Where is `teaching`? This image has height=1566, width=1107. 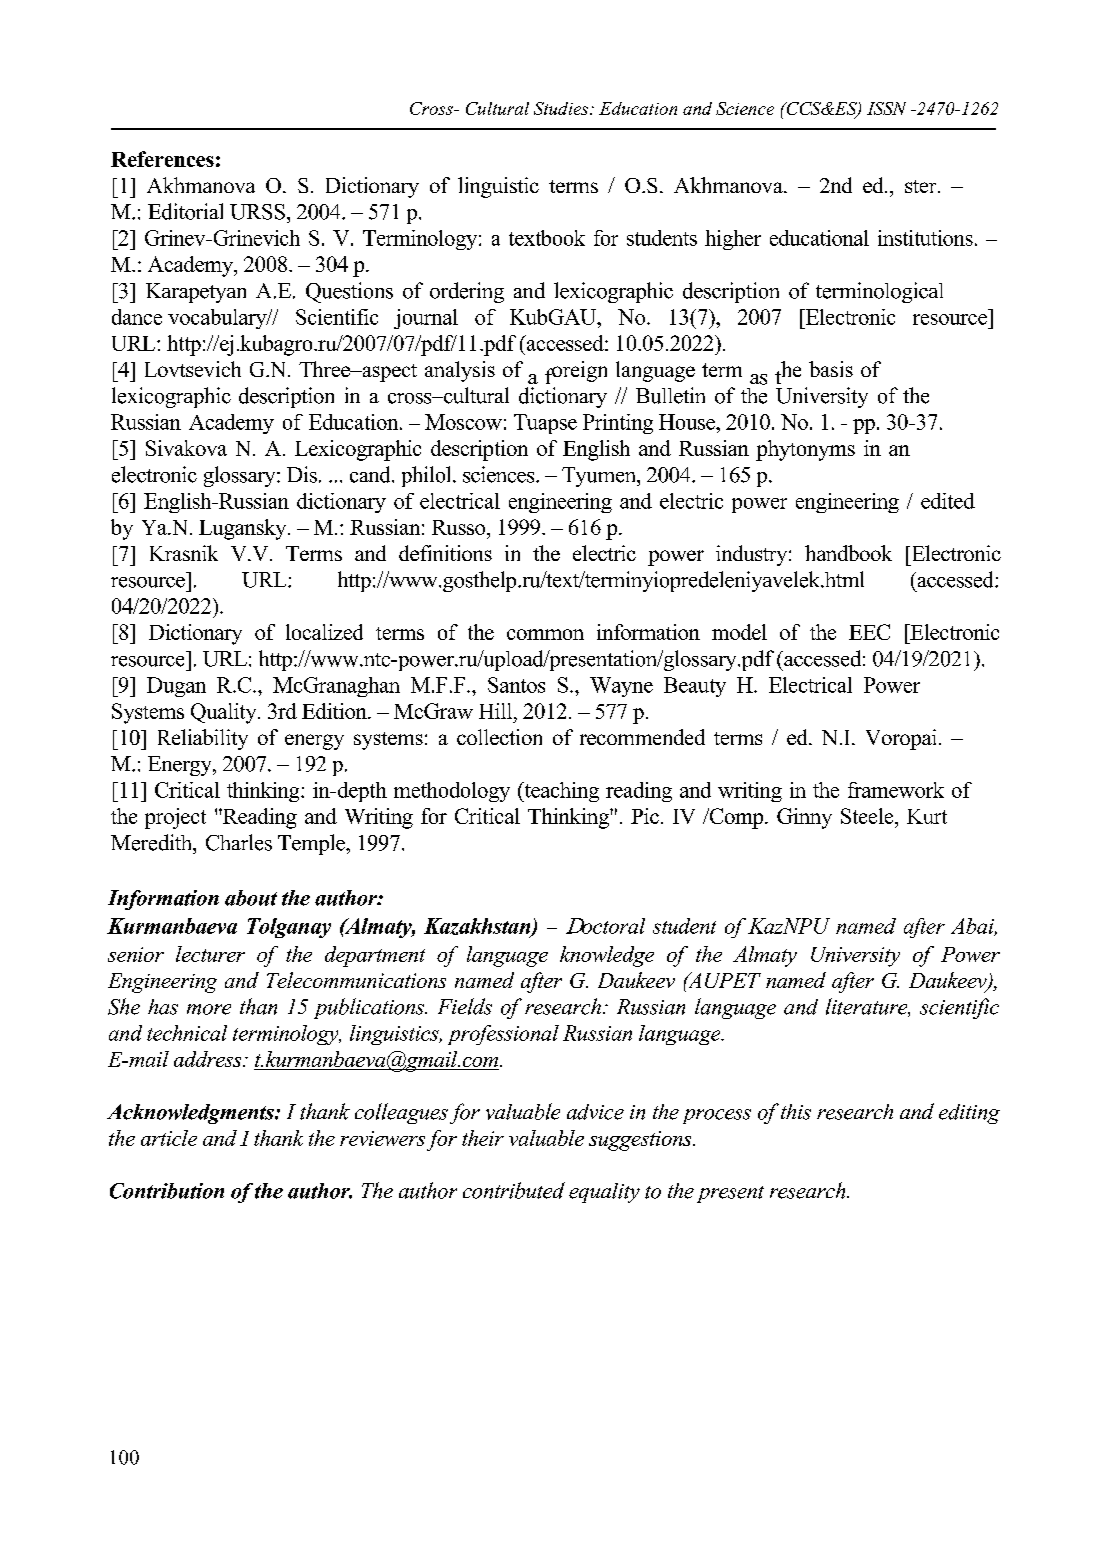
teaching is located at coordinates (560, 792).
